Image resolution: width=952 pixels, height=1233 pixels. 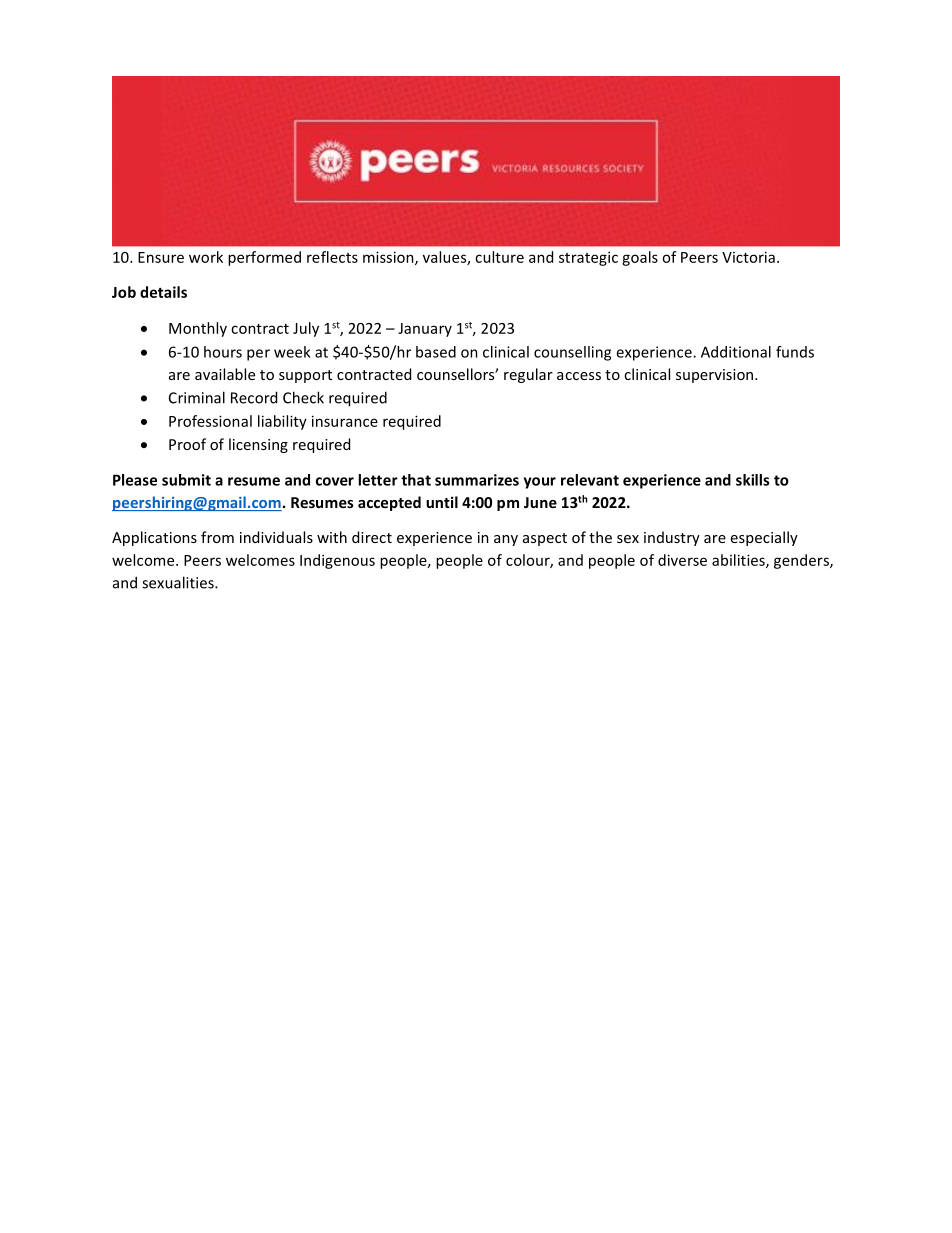 What do you see at coordinates (179, 582) in the page?
I see `sexualities` at bounding box center [179, 582].
